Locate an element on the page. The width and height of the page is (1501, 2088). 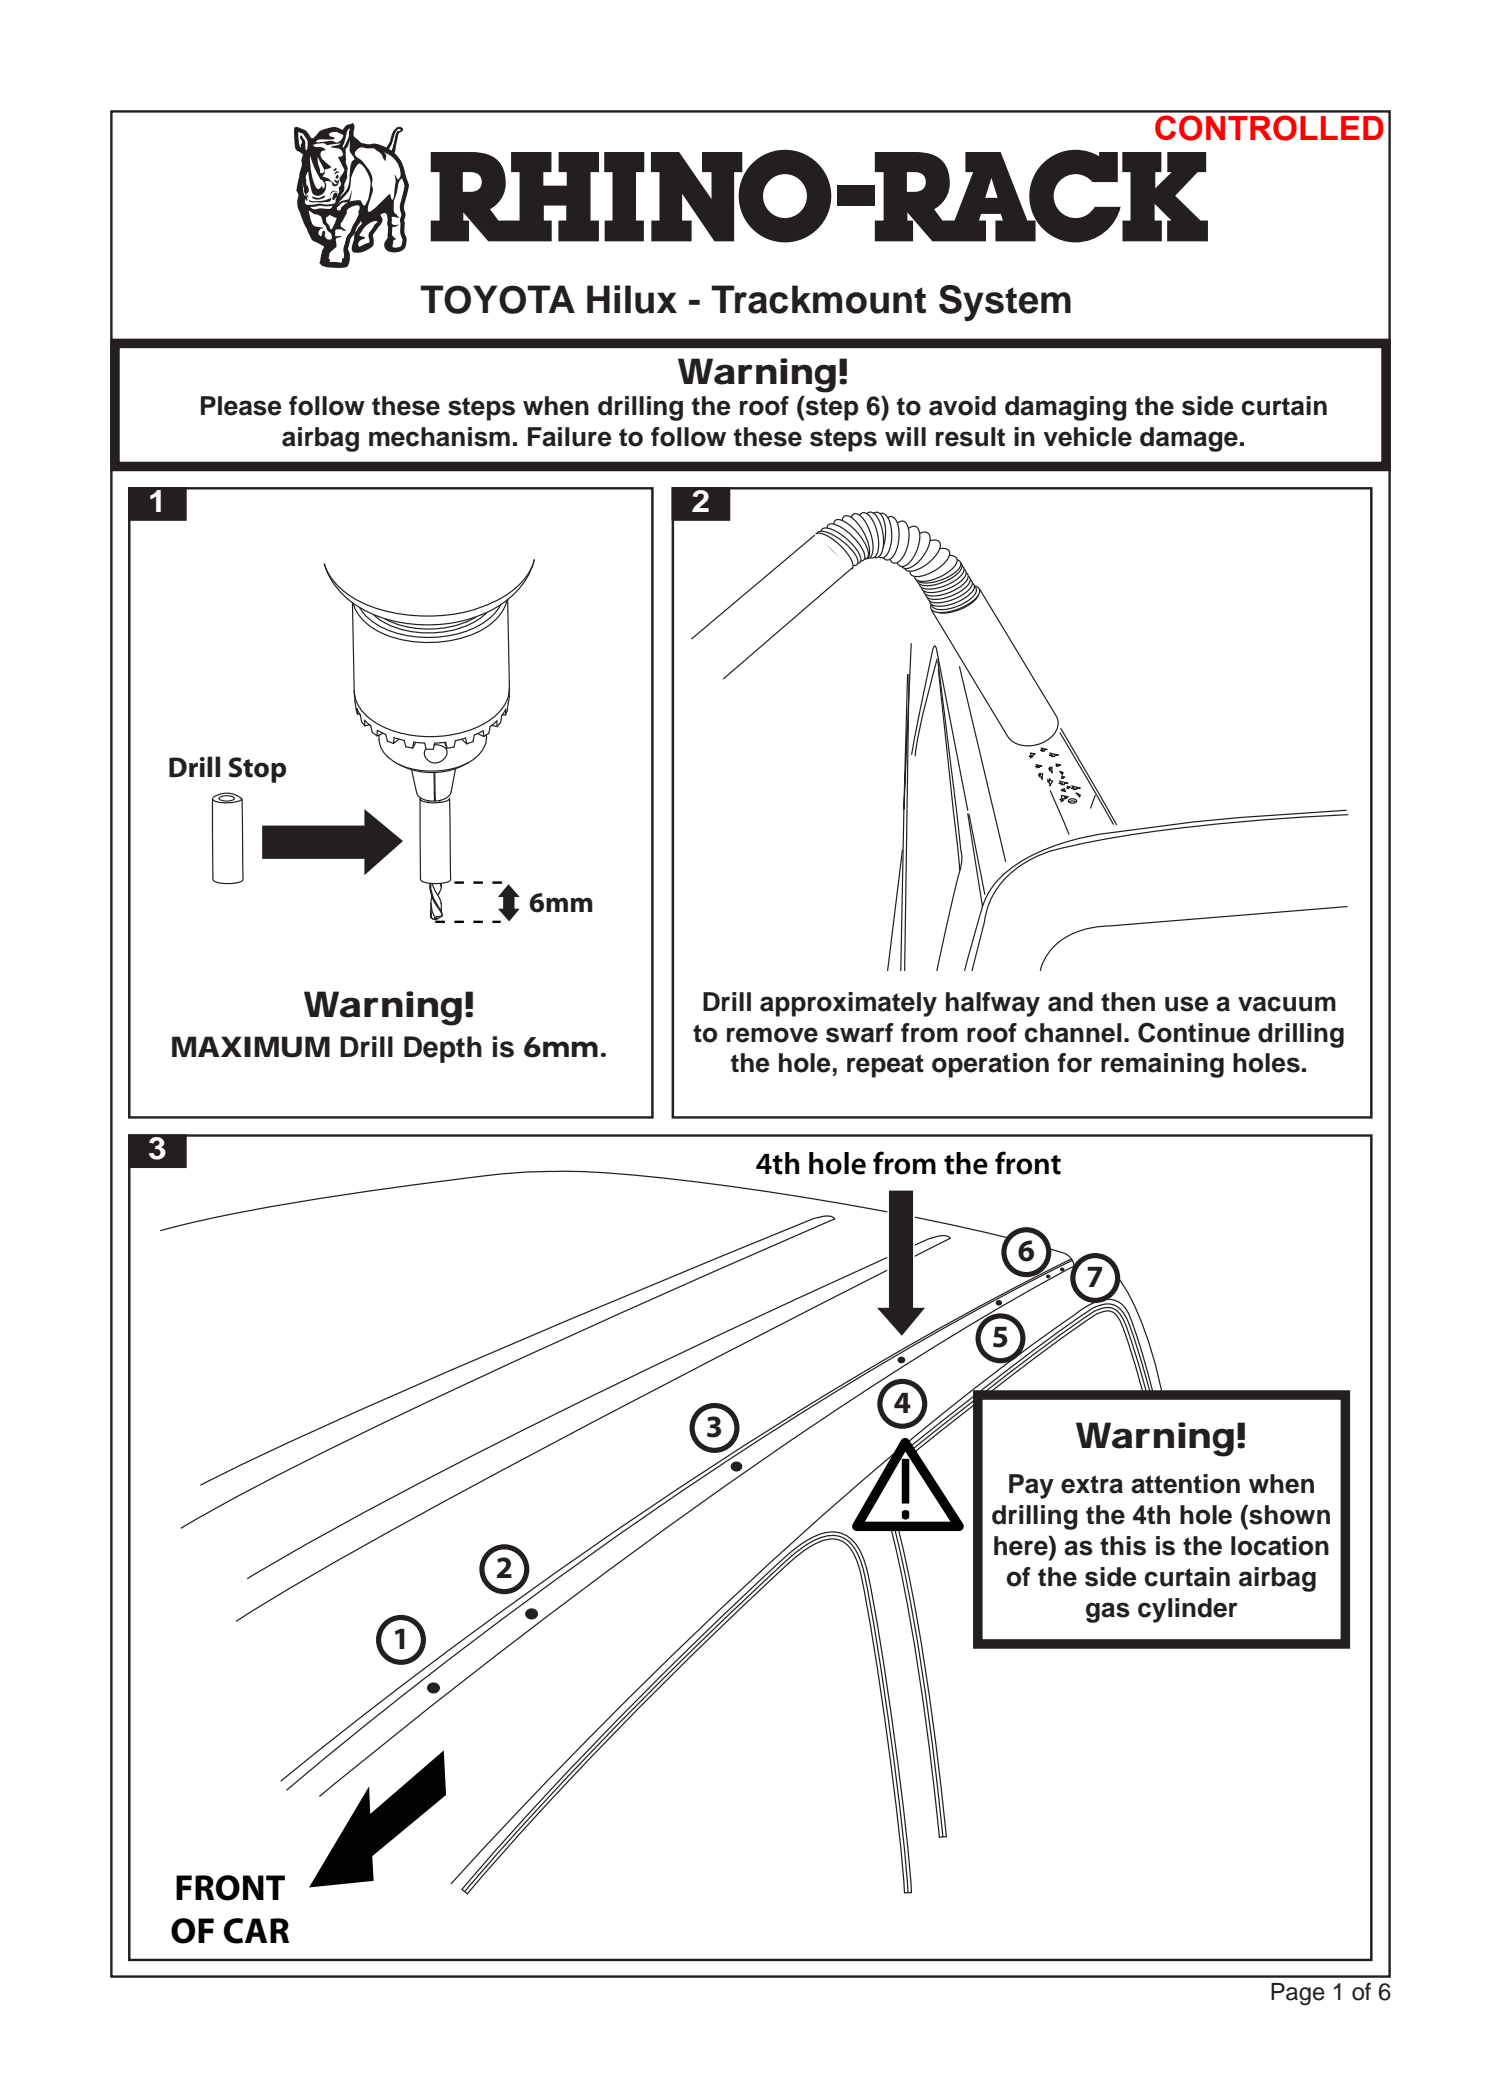
mechanism is located at coordinates (439, 437).
